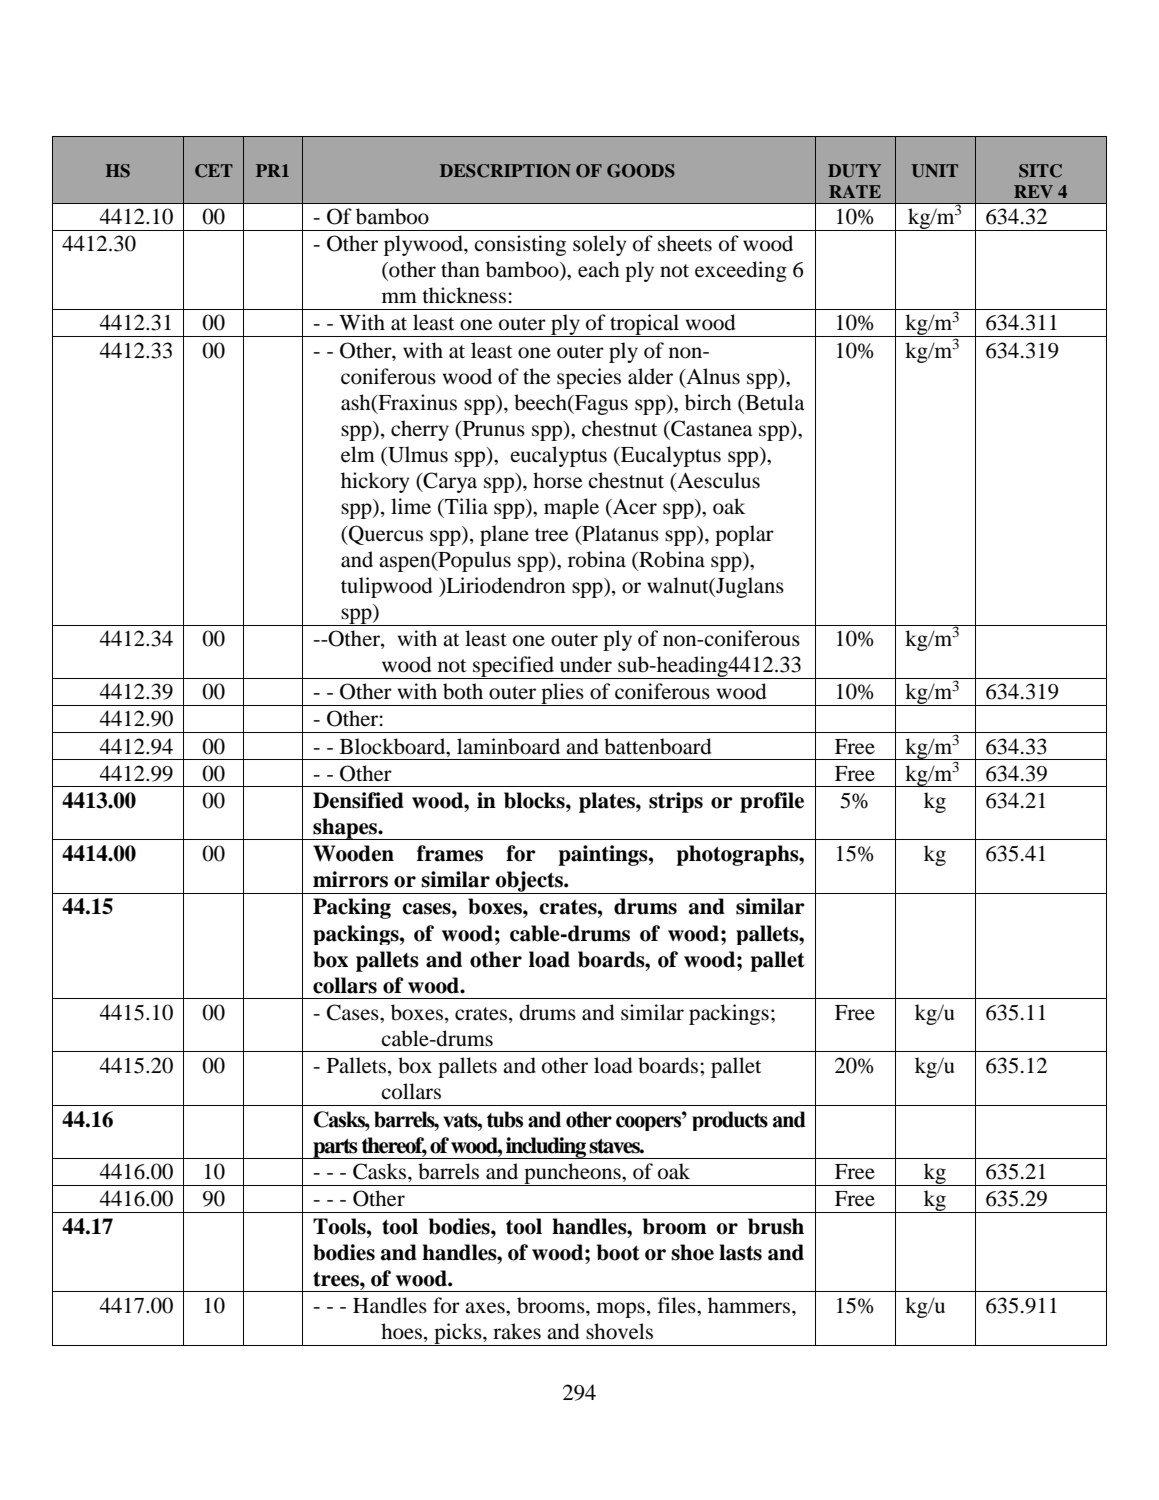 The height and width of the image is (1500, 1159). I want to click on GOODS, so click(641, 171).
